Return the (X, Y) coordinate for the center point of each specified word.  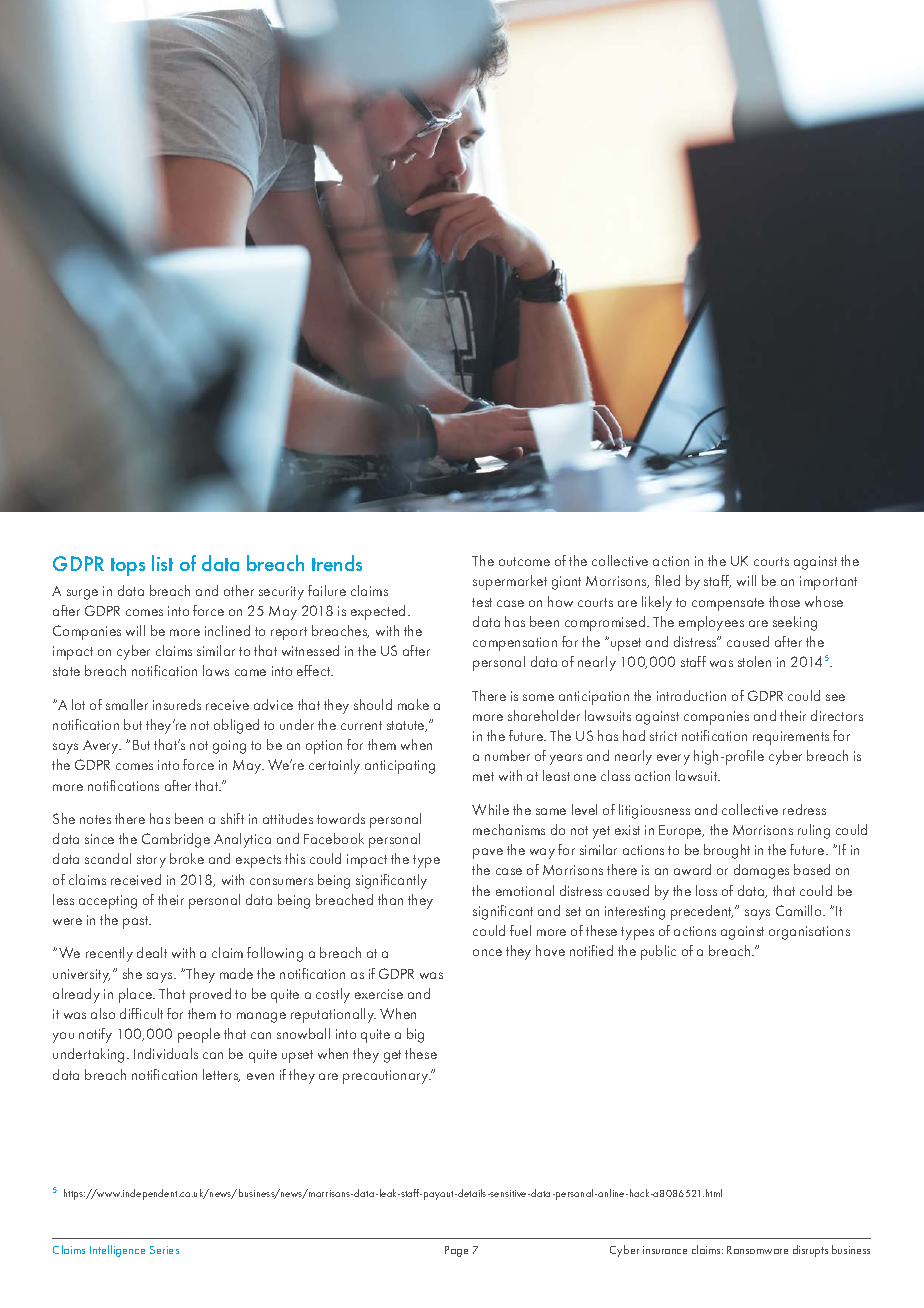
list (162, 563)
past (137, 922)
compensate (728, 604)
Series (164, 1250)
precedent (702, 912)
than (390, 899)
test (482, 602)
